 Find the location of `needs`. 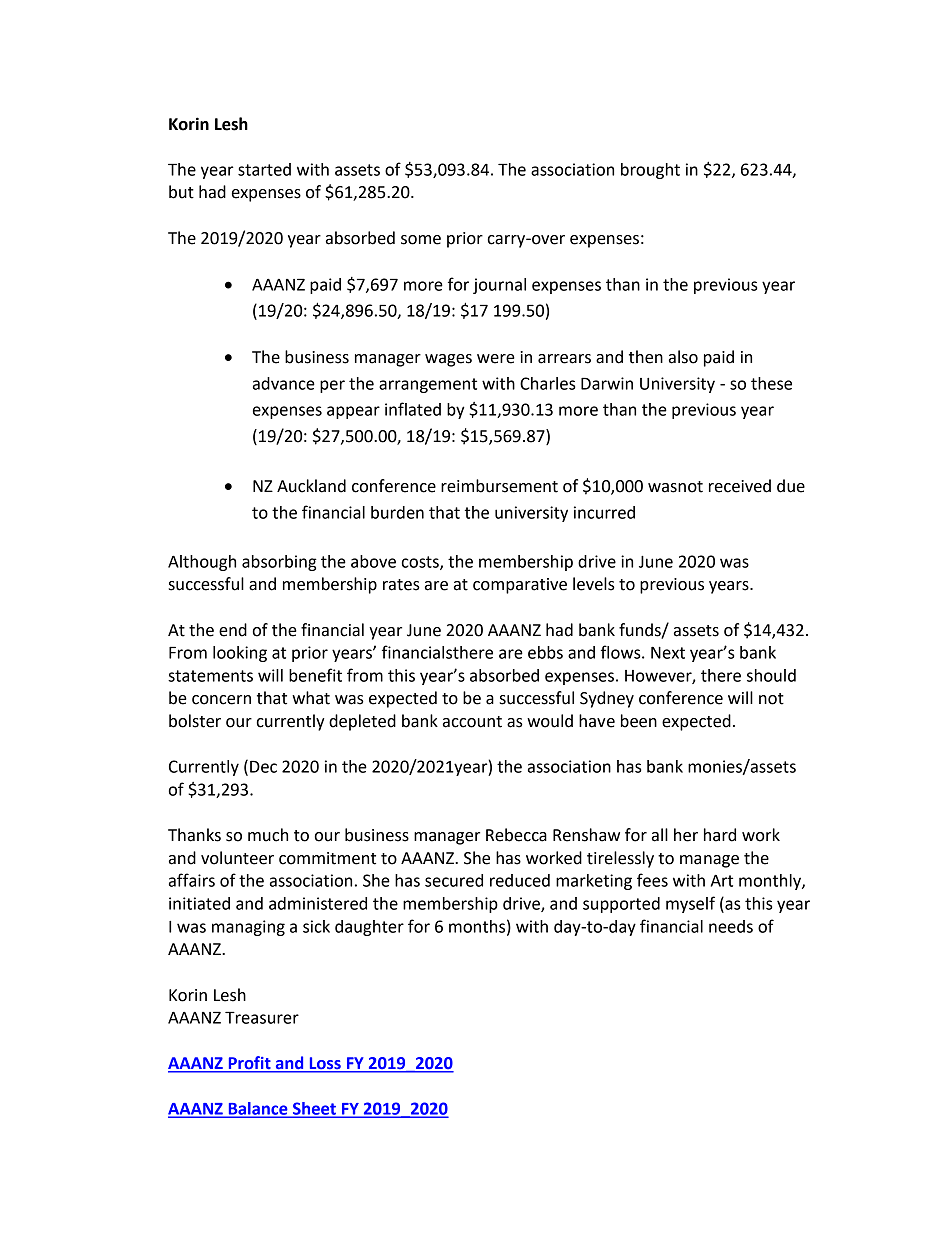

needs is located at coordinates (731, 926).
